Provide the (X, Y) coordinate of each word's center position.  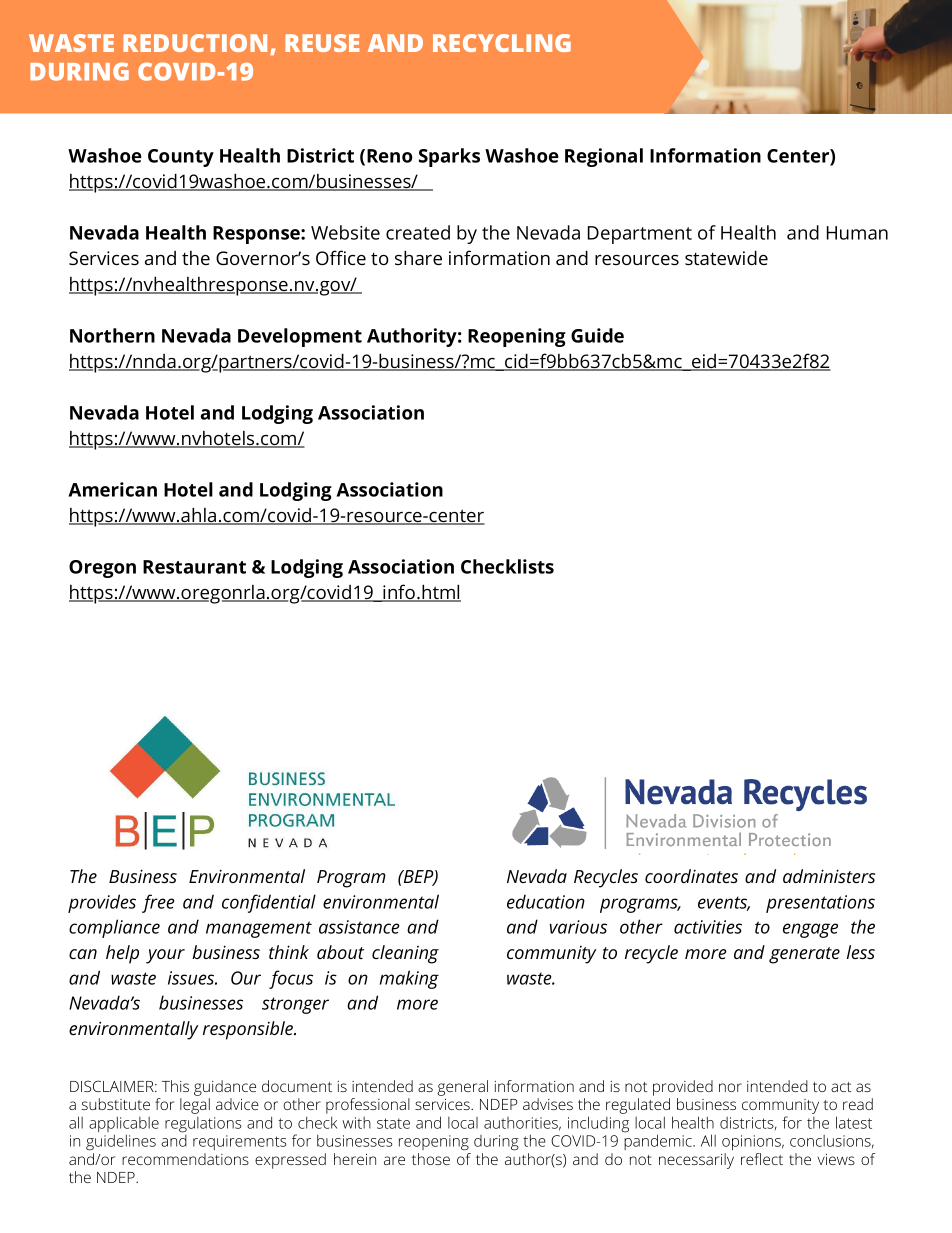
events (724, 903)
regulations (203, 1125)
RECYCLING (502, 43)
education (546, 901)
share (418, 257)
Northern (112, 335)
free (158, 903)
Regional (604, 157)
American (112, 489)
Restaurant (194, 567)
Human (857, 233)
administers (829, 876)
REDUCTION (195, 43)
